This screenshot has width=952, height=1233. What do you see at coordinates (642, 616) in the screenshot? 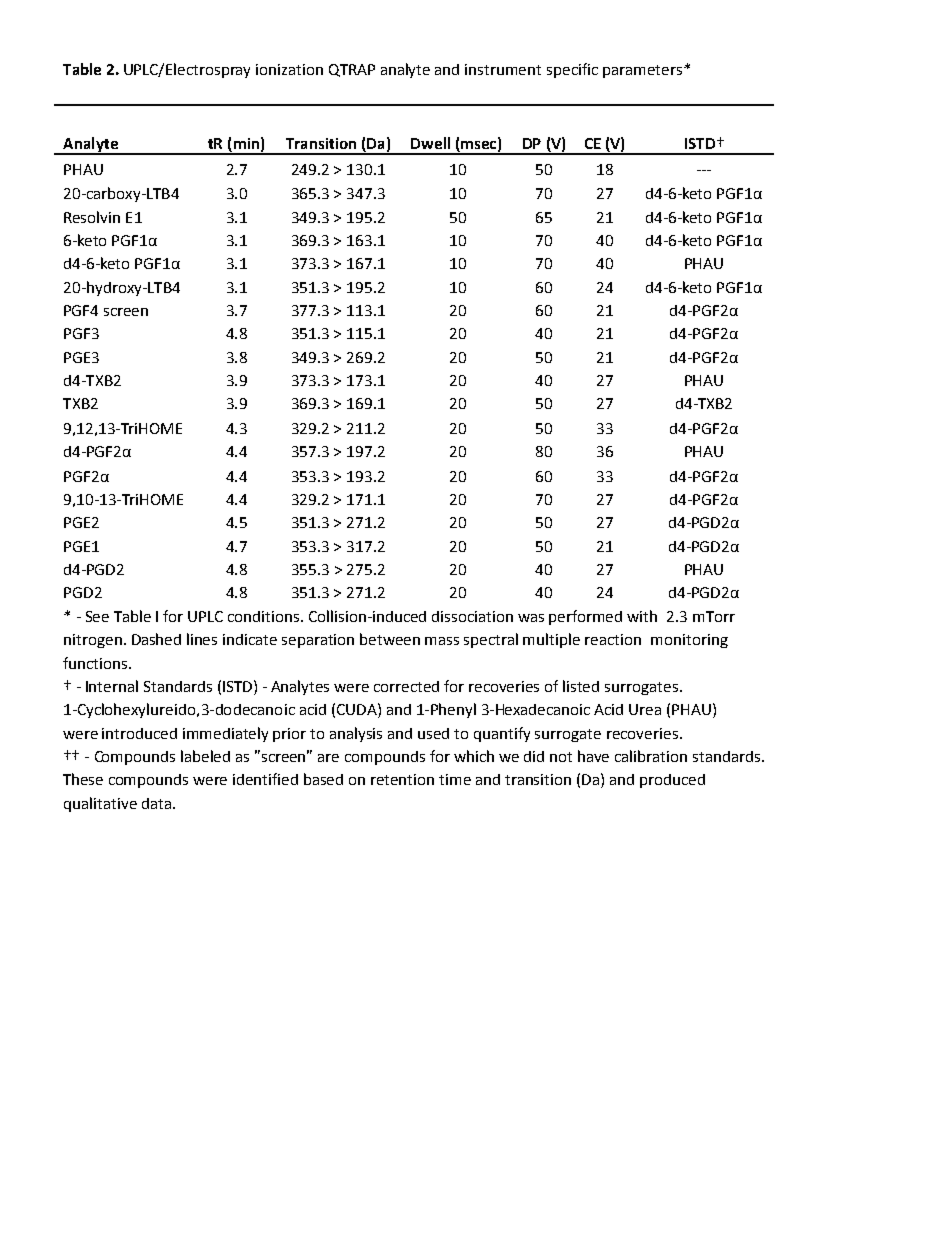
I see `with` at bounding box center [642, 616].
